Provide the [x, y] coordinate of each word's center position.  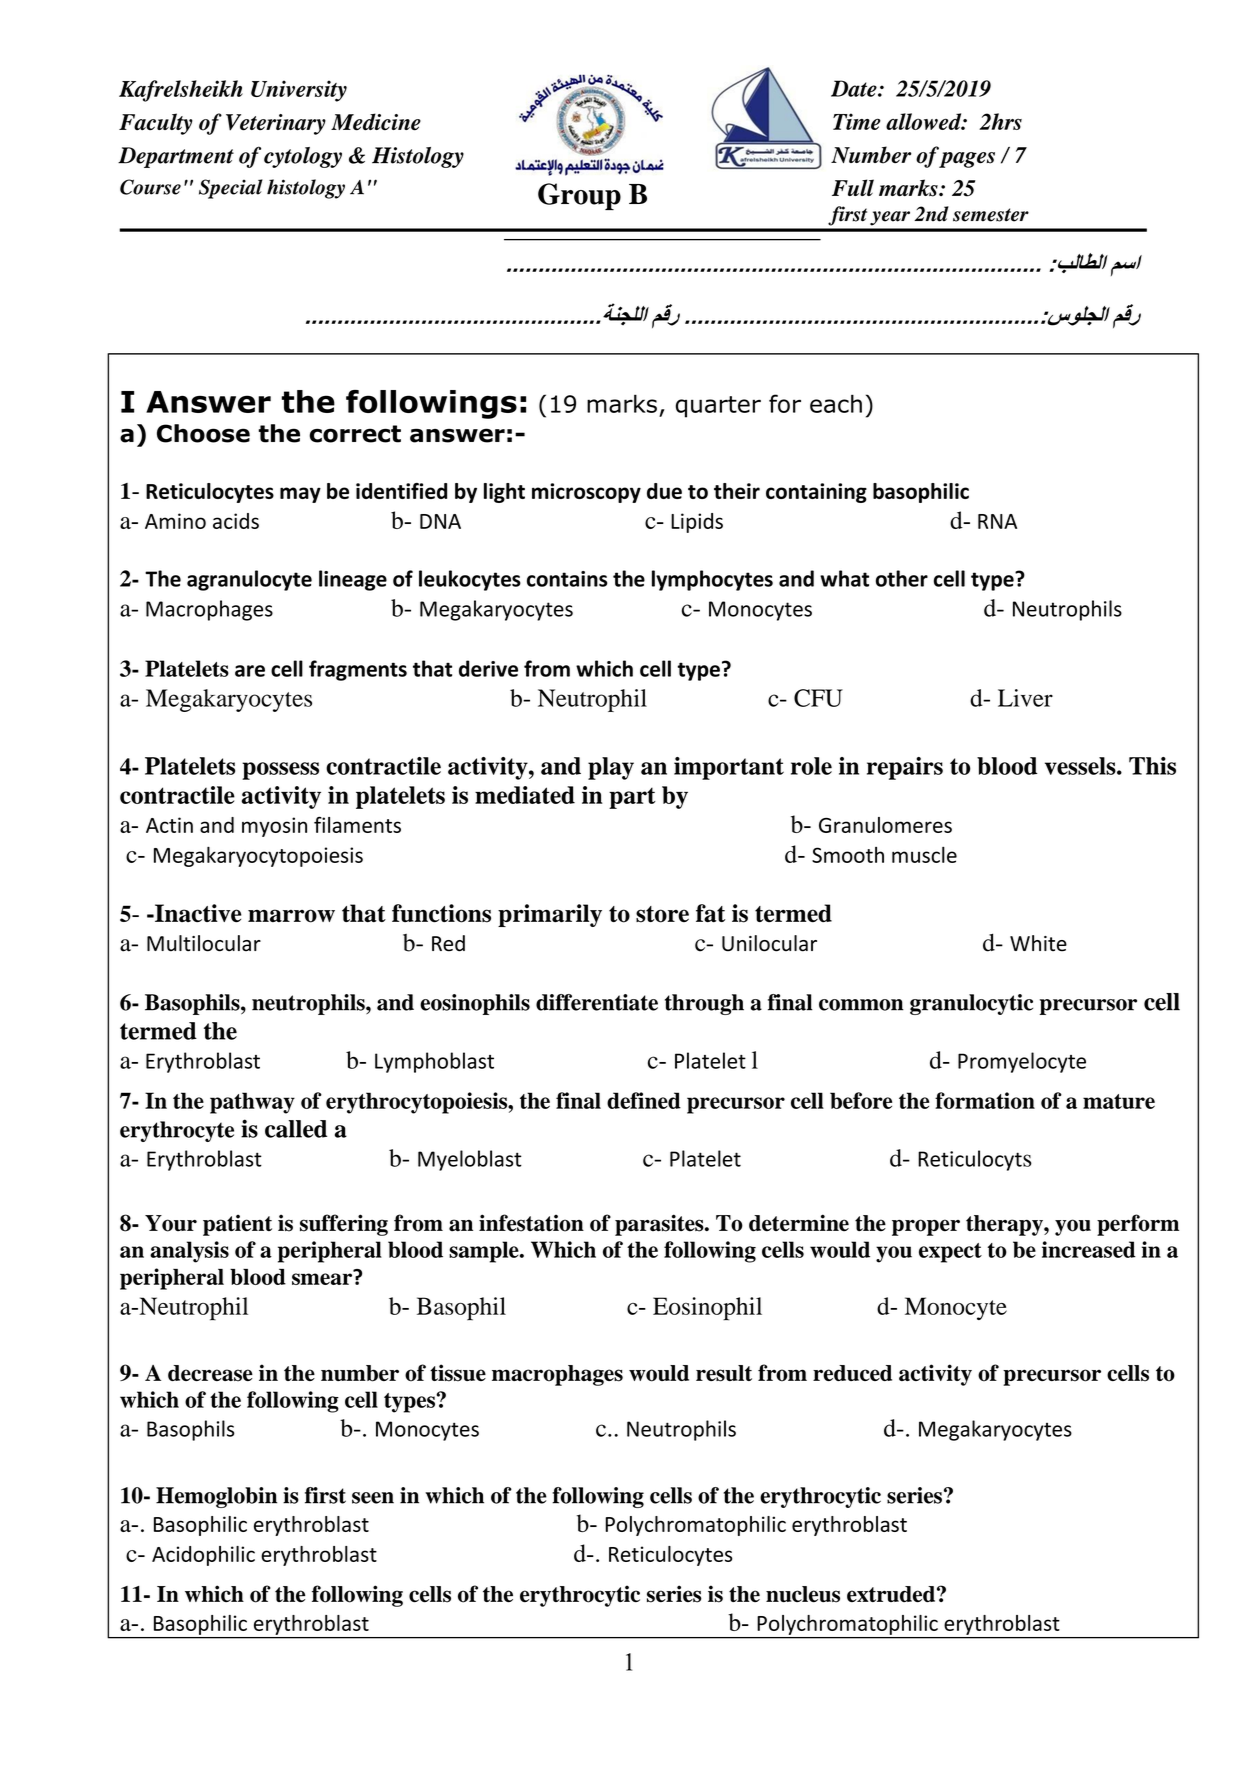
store [662, 914]
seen [373, 1498]
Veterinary [276, 124]
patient [237, 1225]
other [902, 578]
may [300, 495]
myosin [274, 827]
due [664, 491]
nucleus [803, 1594]
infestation [531, 1223]
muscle [924, 855]
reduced [852, 1373]
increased [1089, 1249]
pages [967, 160]
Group [579, 196]
